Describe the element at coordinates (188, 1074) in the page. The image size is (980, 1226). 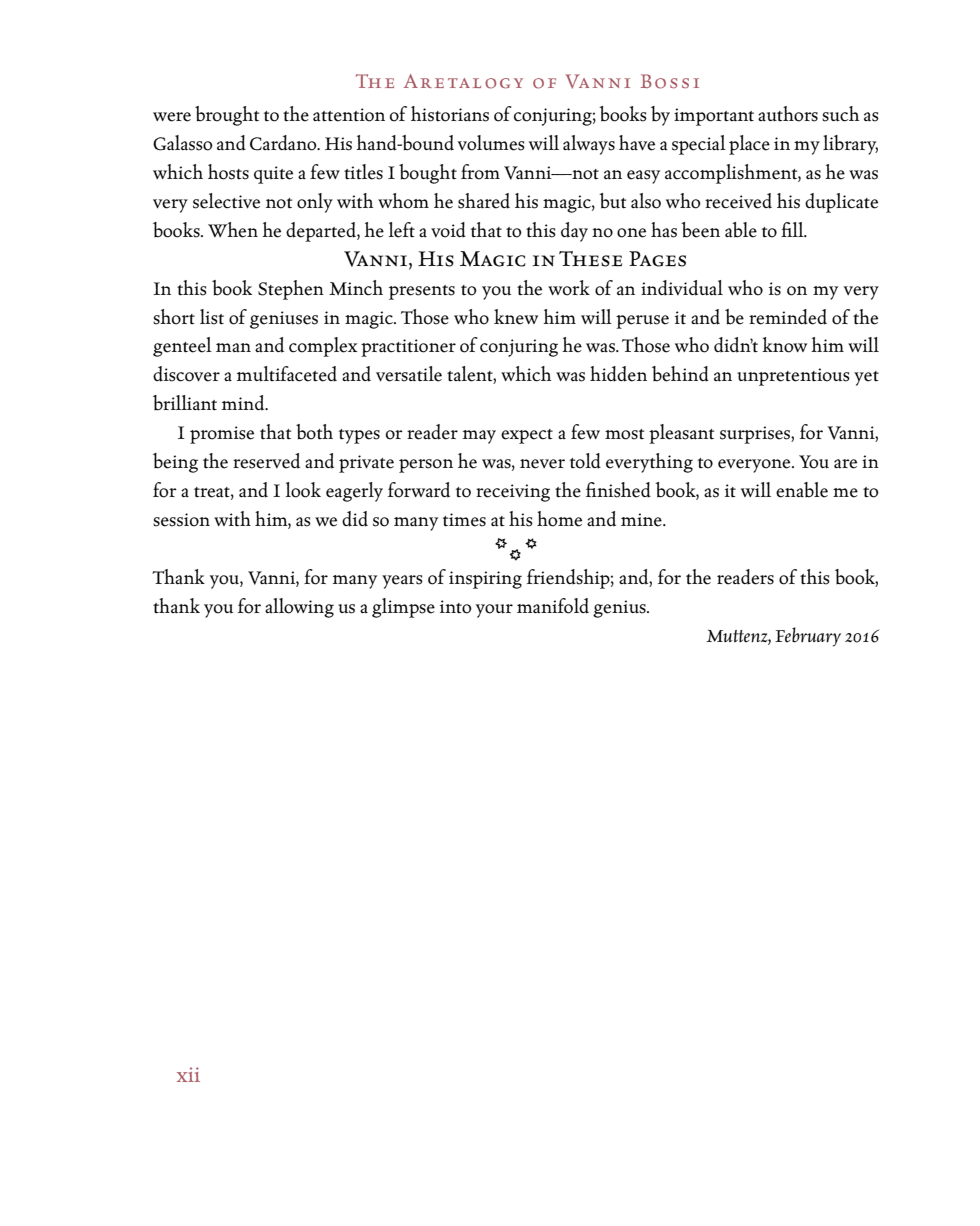
I see `xii` at that location.
